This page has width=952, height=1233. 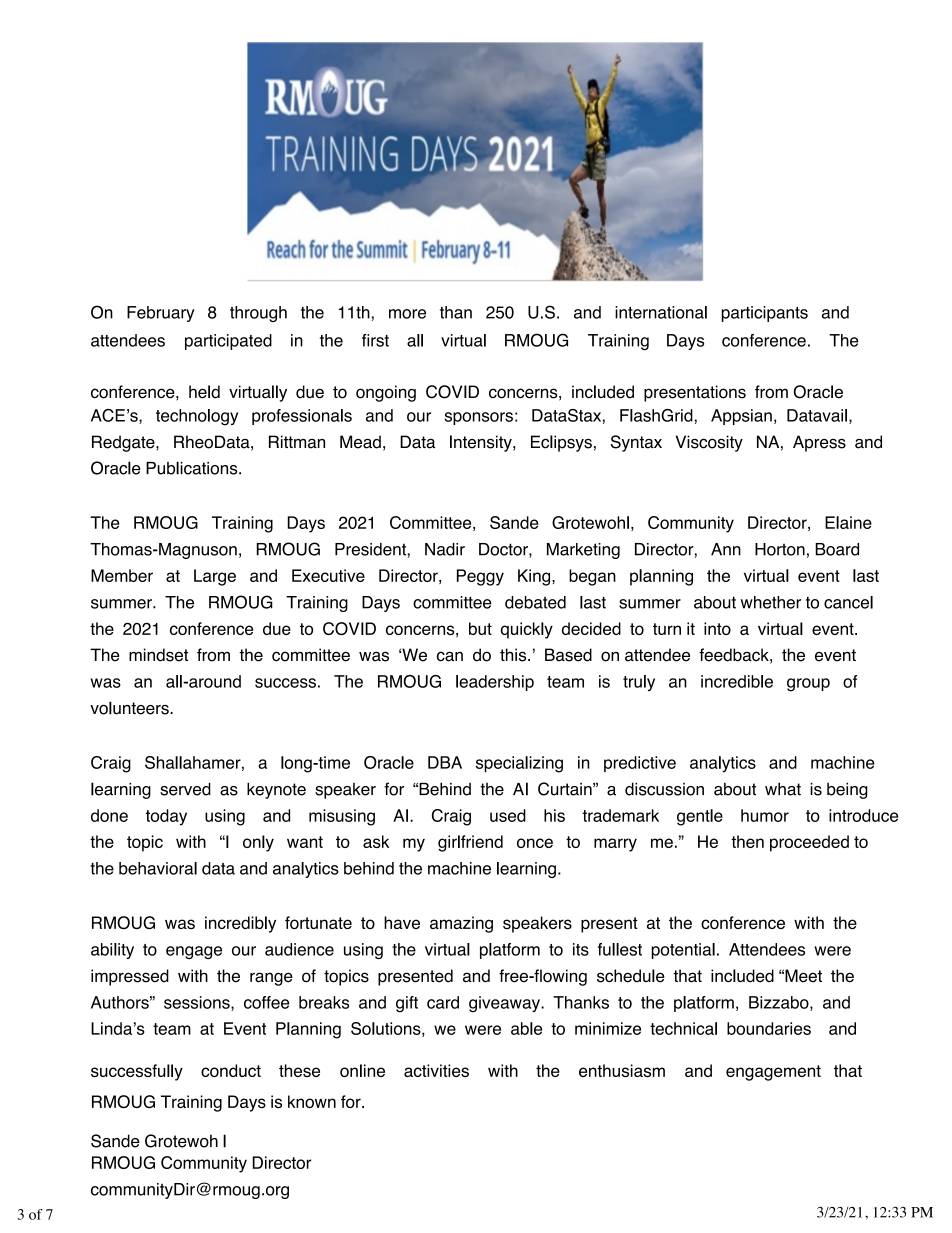 What do you see at coordinates (480, 577) in the page?
I see `Peggy` at bounding box center [480, 577].
